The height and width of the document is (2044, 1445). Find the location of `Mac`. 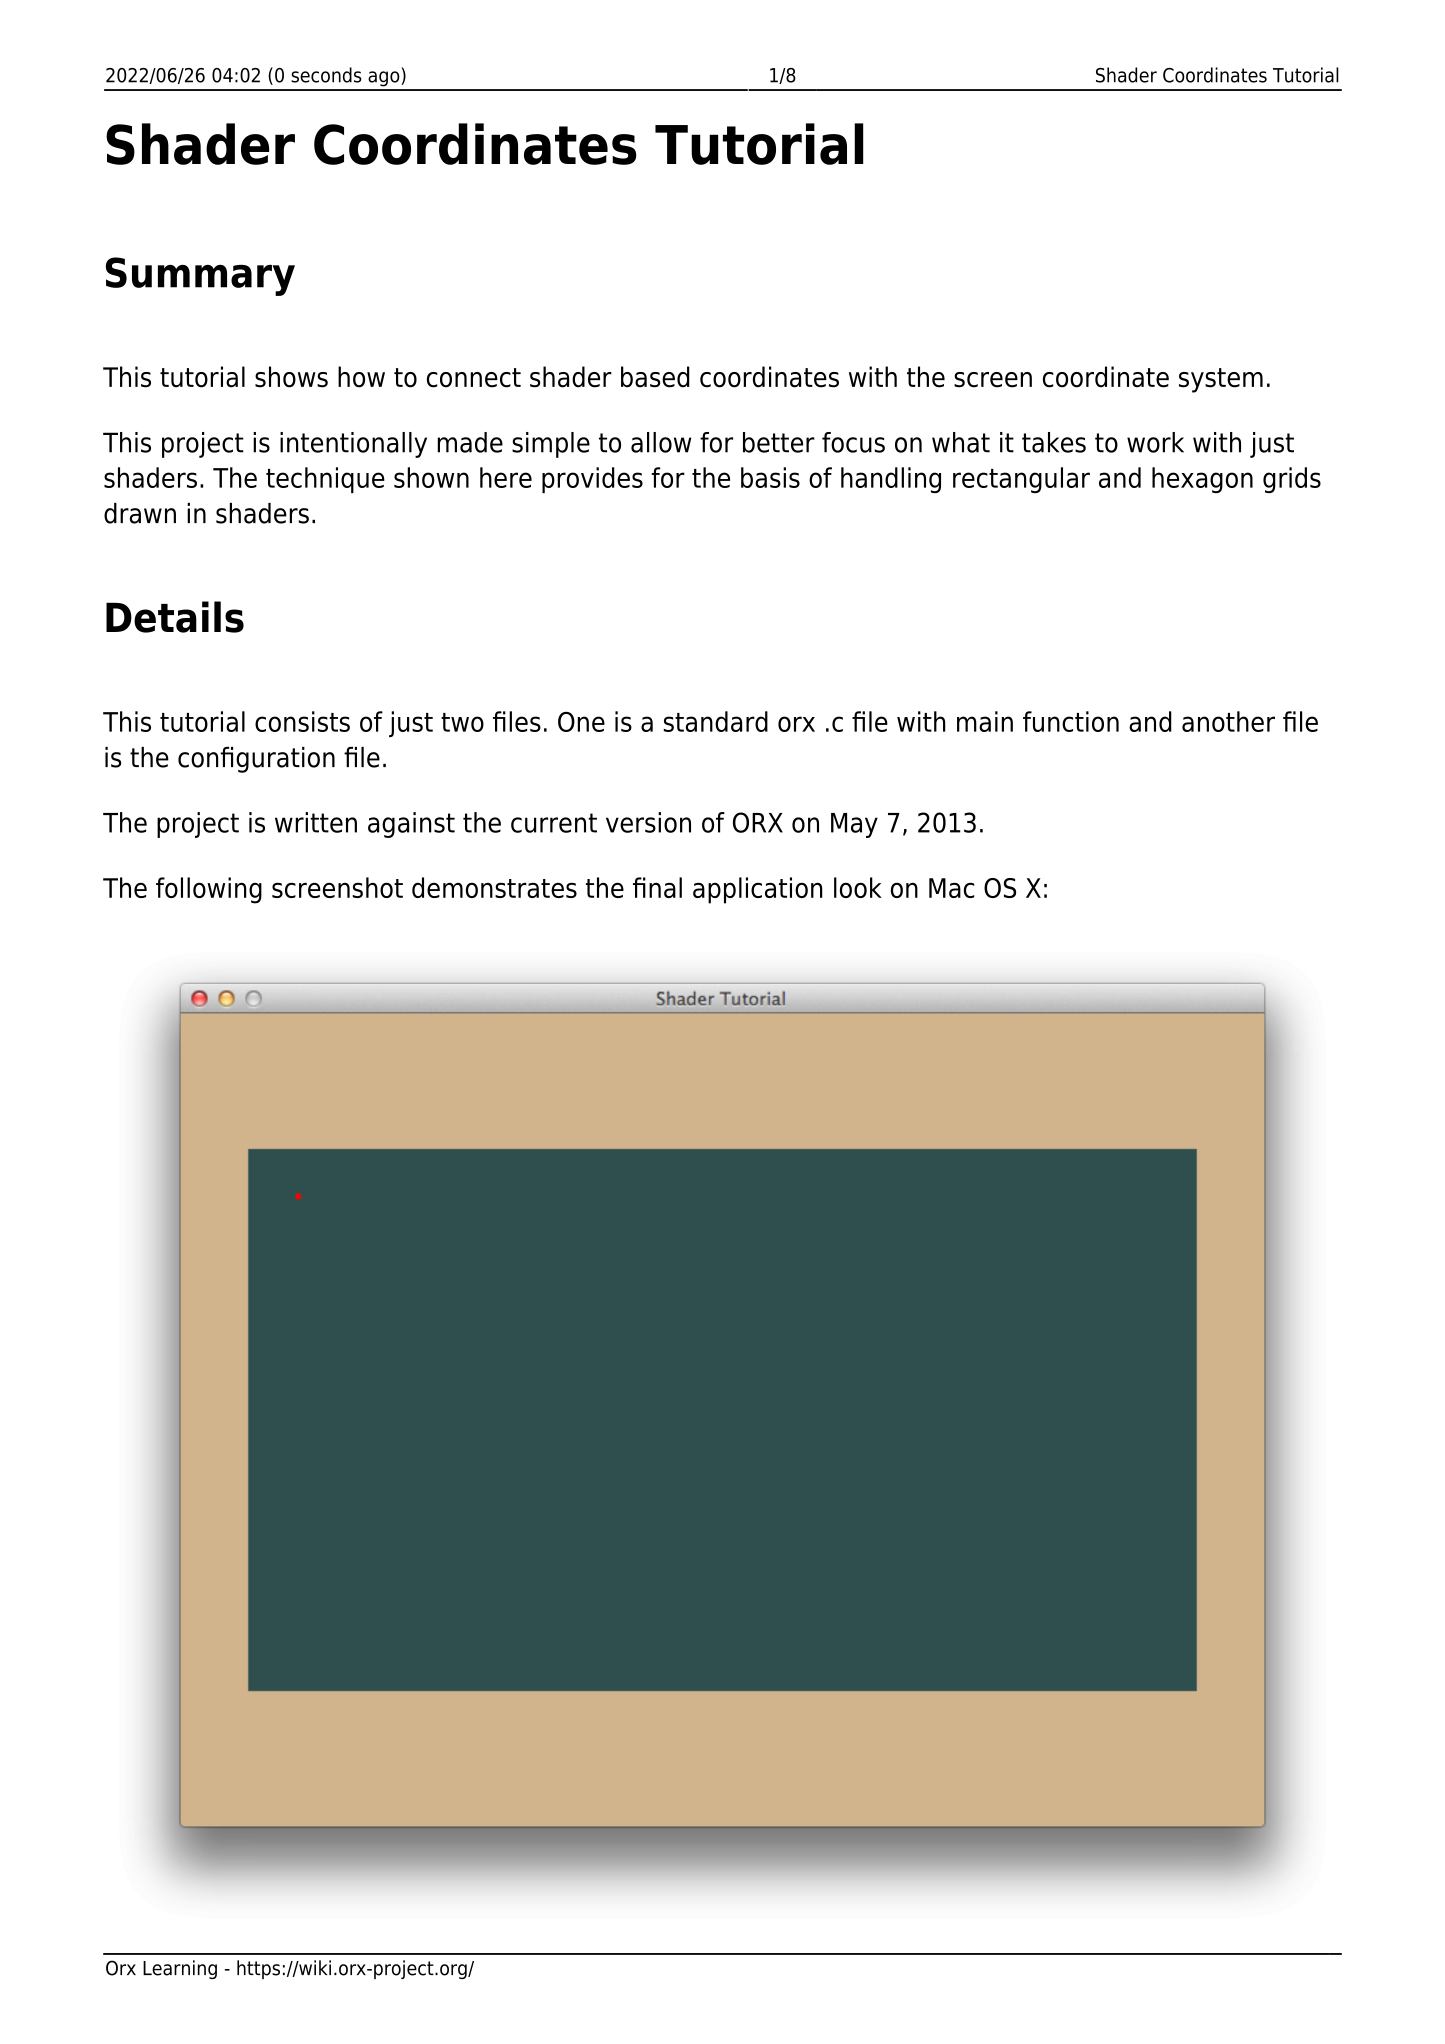

Mac is located at coordinates (952, 888).
